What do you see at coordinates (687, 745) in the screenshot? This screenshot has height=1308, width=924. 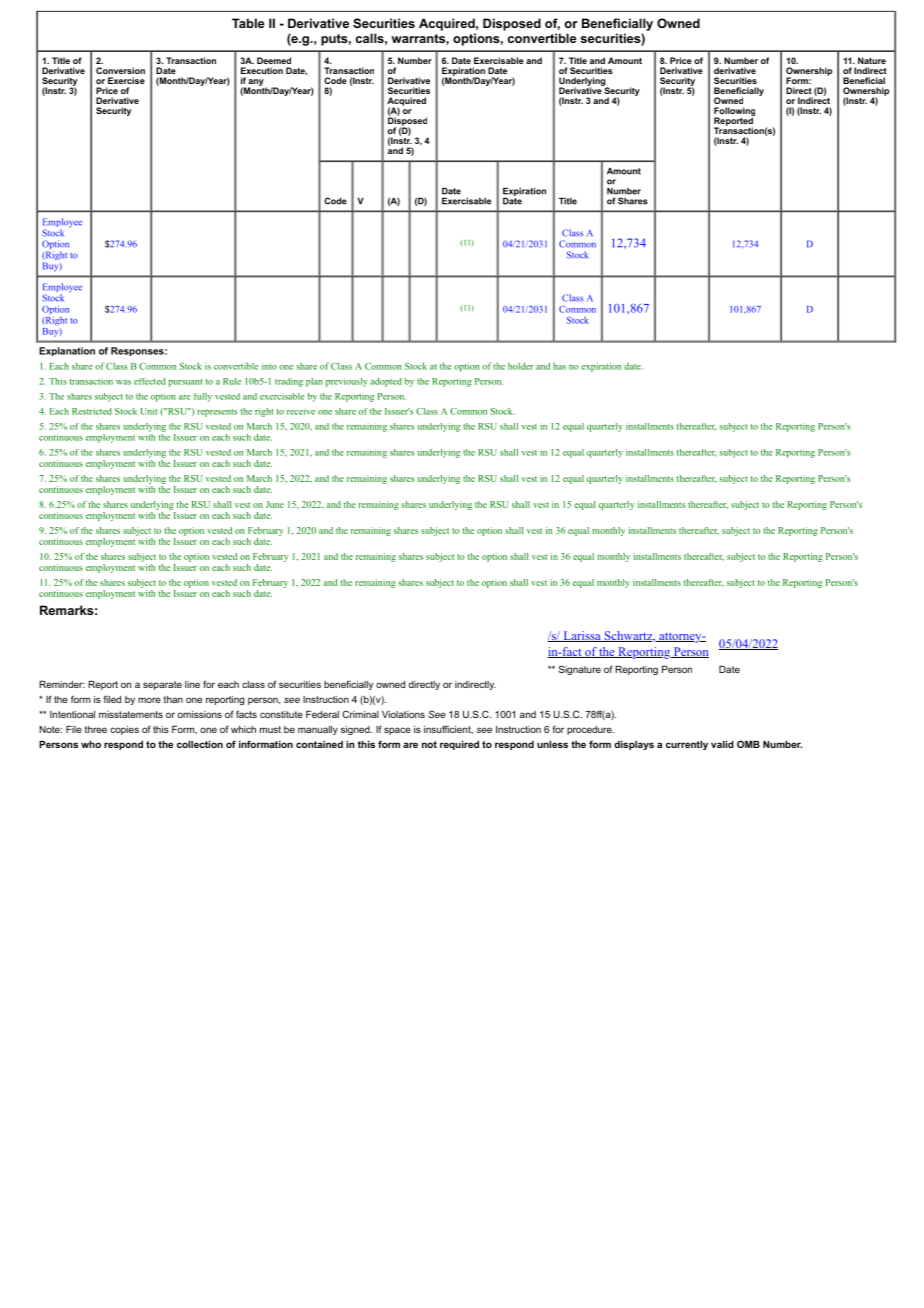 I see `currently` at bounding box center [687, 745].
